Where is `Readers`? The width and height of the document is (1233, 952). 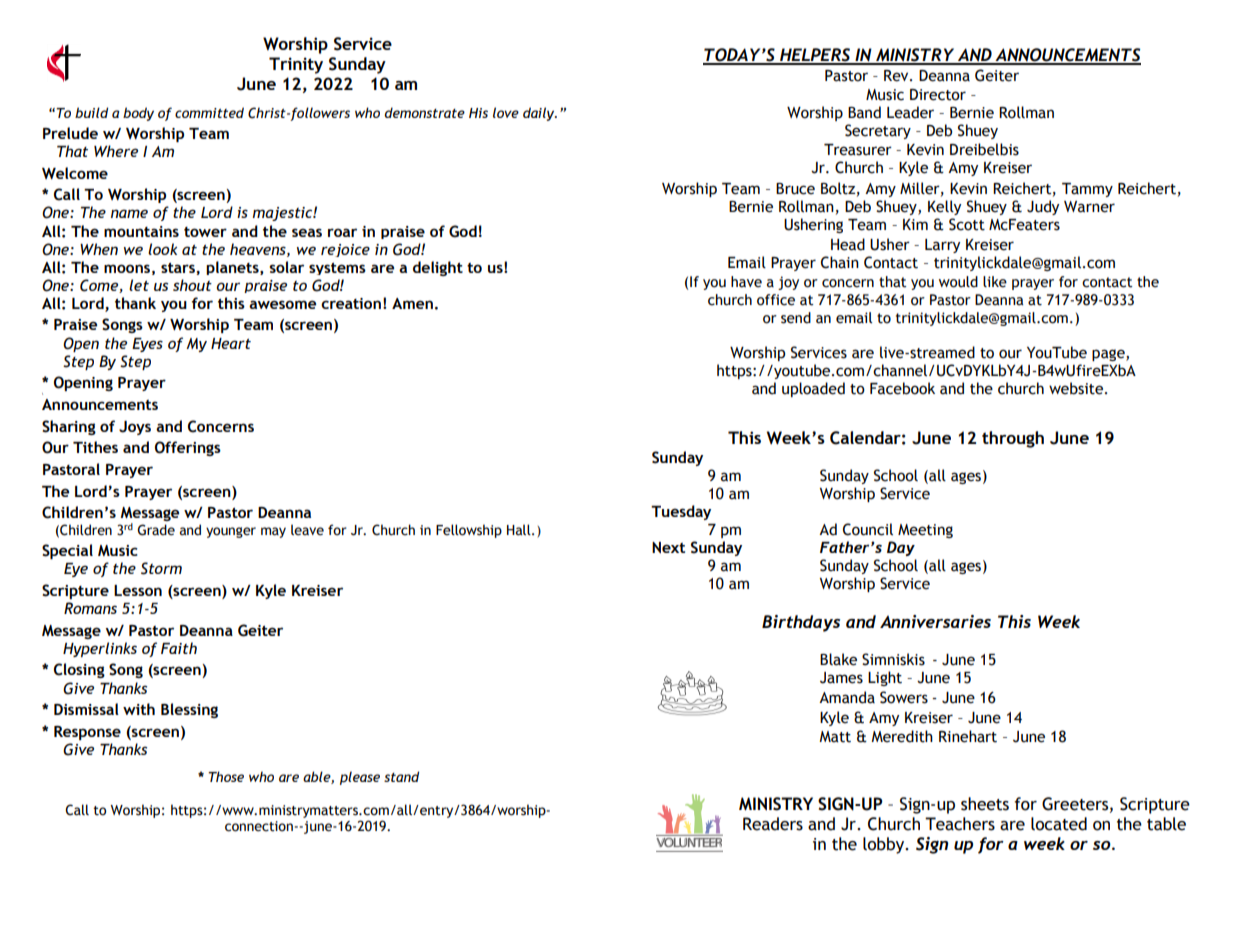 Readers is located at coordinates (773, 824).
